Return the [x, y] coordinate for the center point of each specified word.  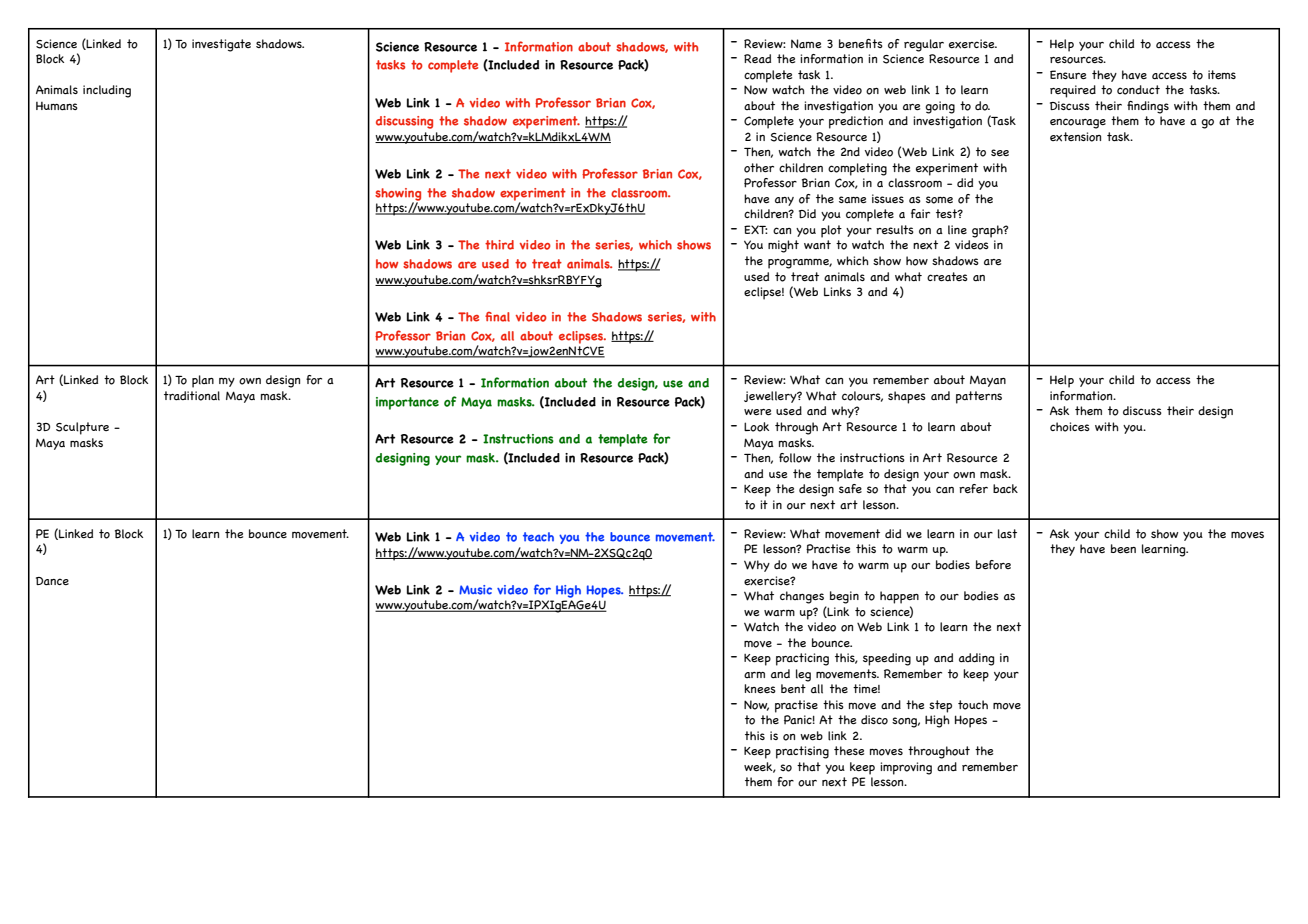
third [499, 245]
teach [538, 537]
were [757, 412]
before [993, 565]
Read [757, 59]
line [957, 230]
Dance [52, 581]
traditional [192, 396]
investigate [221, 45]
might [783, 246]
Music [475, 590]
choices [1070, 427]
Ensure [1068, 75]
